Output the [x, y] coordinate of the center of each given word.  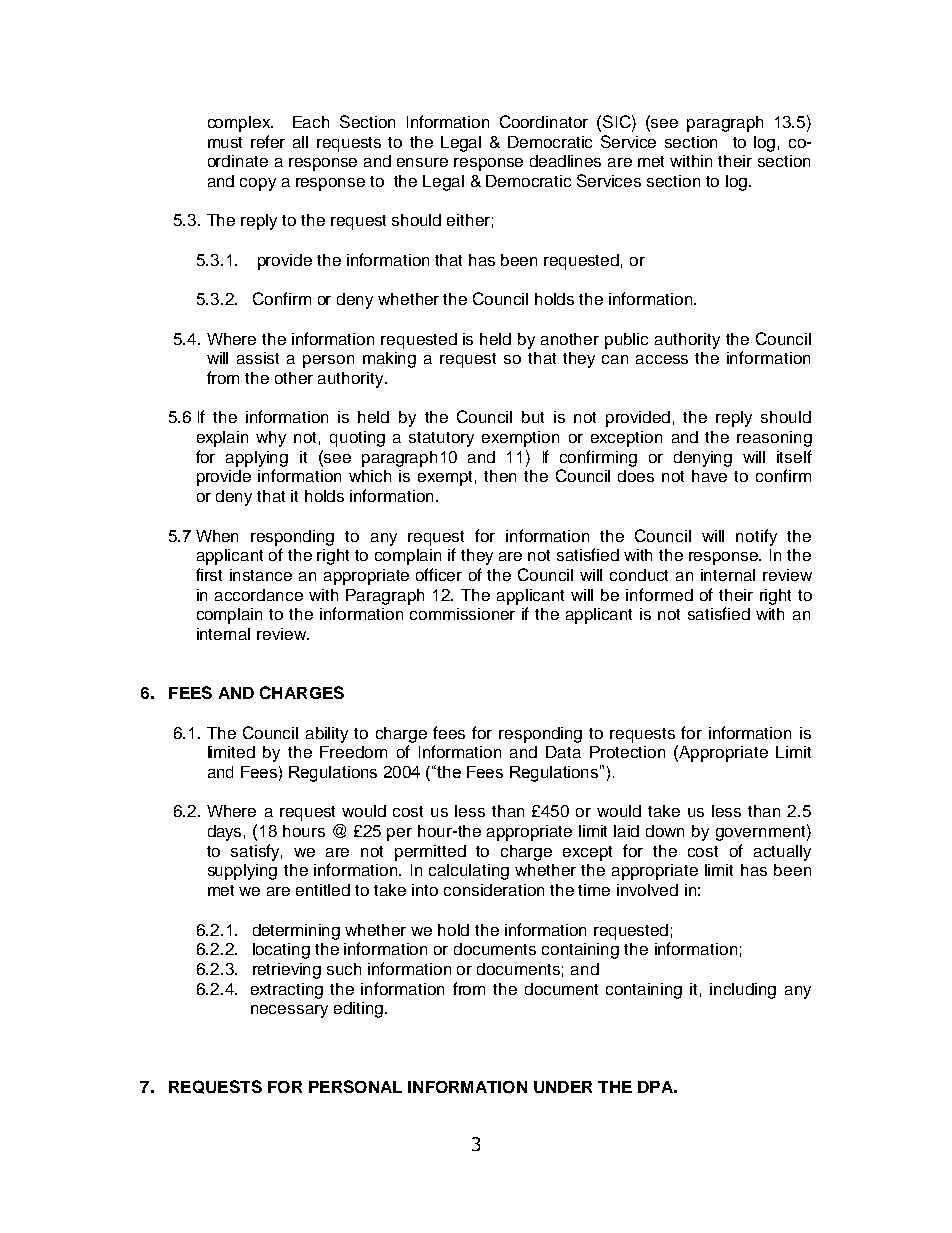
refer [268, 141]
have [709, 476]
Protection [627, 752]
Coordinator [544, 121]
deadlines [565, 161]
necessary [289, 1011]
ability [327, 735]
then [500, 476]
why [271, 439]
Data [563, 752]
